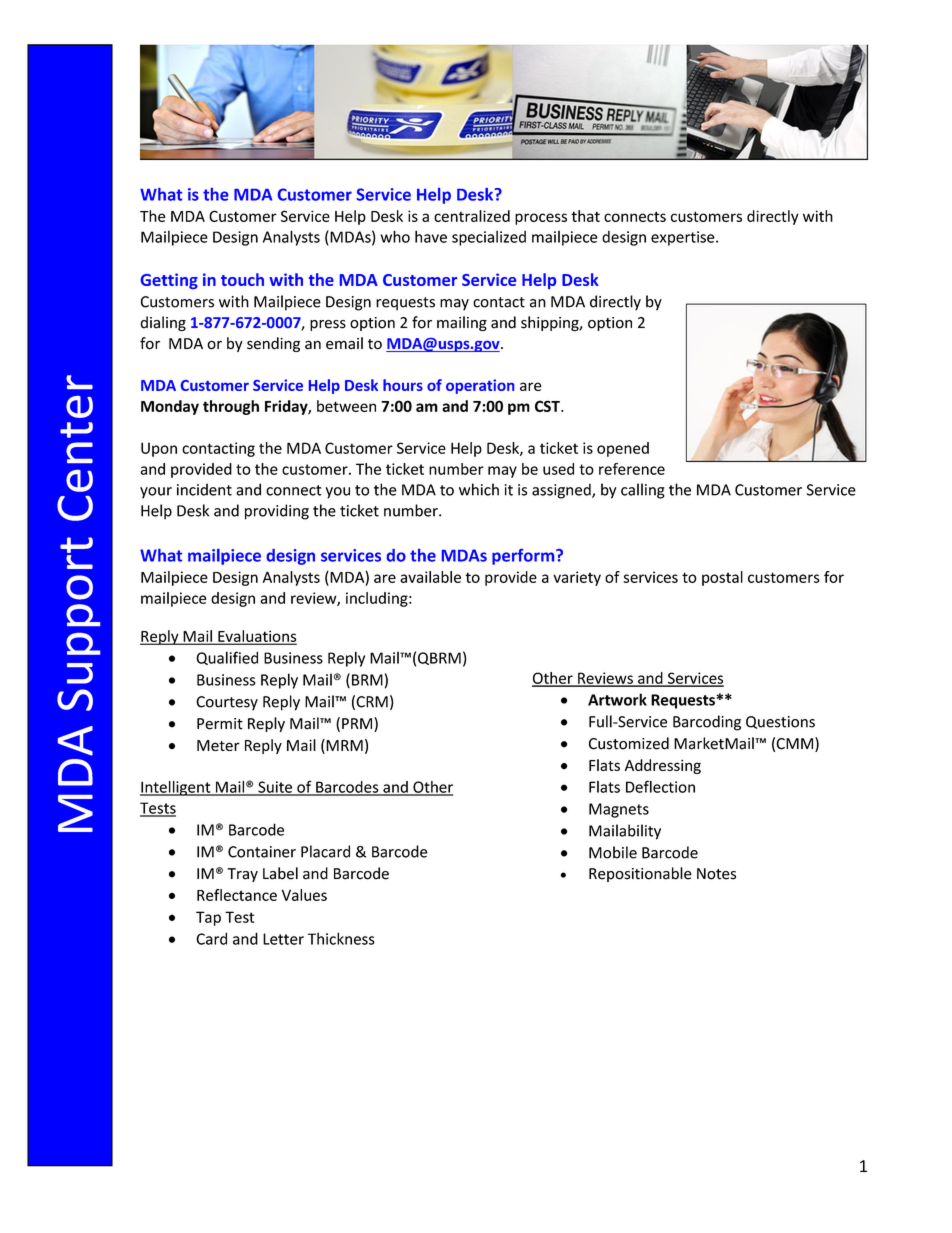 The width and height of the screenshot is (952, 1233). Describe the element at coordinates (341, 938) in the screenshot. I see `Thickness` at that location.
